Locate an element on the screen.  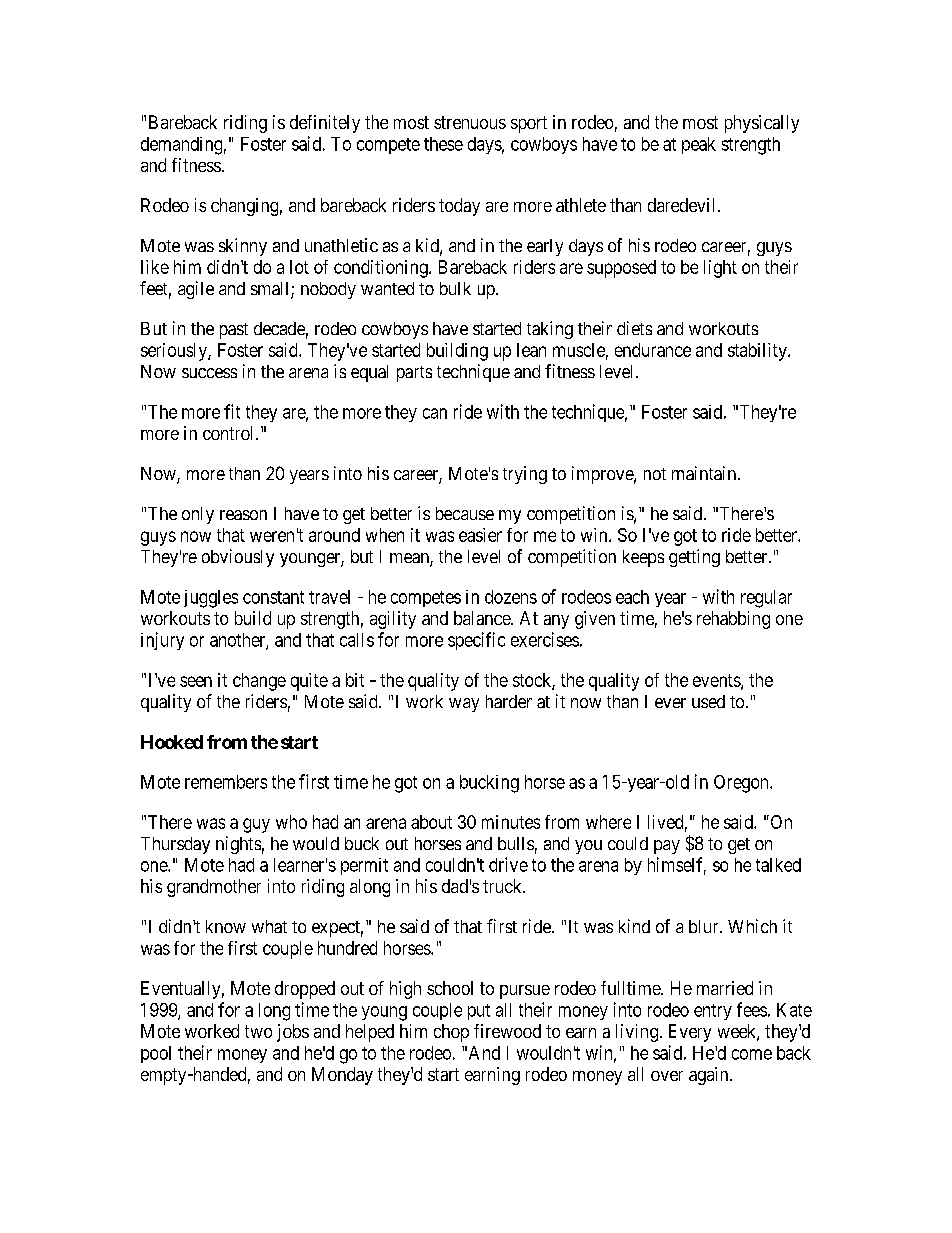
maintain is located at coordinates (705, 473).
